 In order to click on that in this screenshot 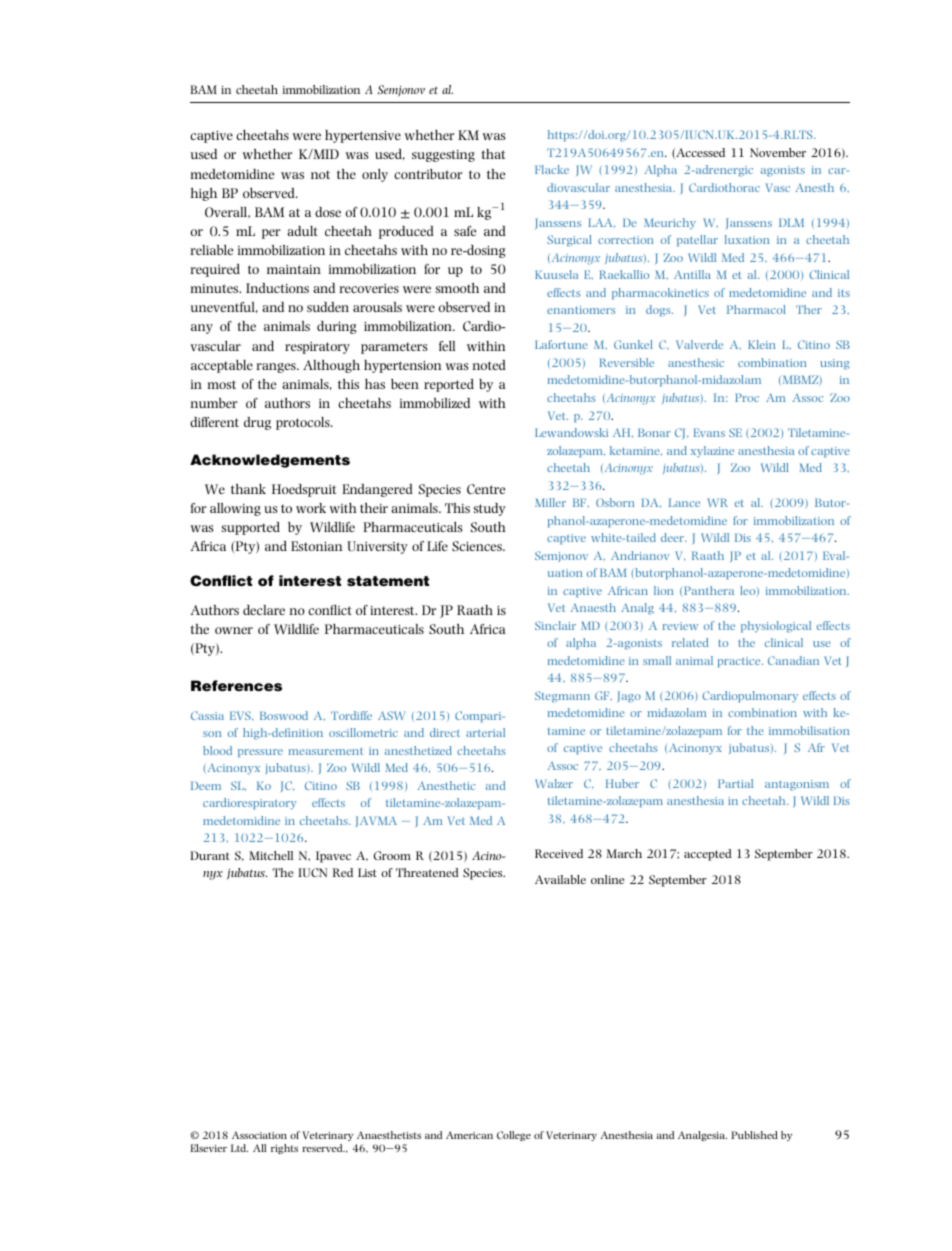, I will do `click(493, 154)`.
